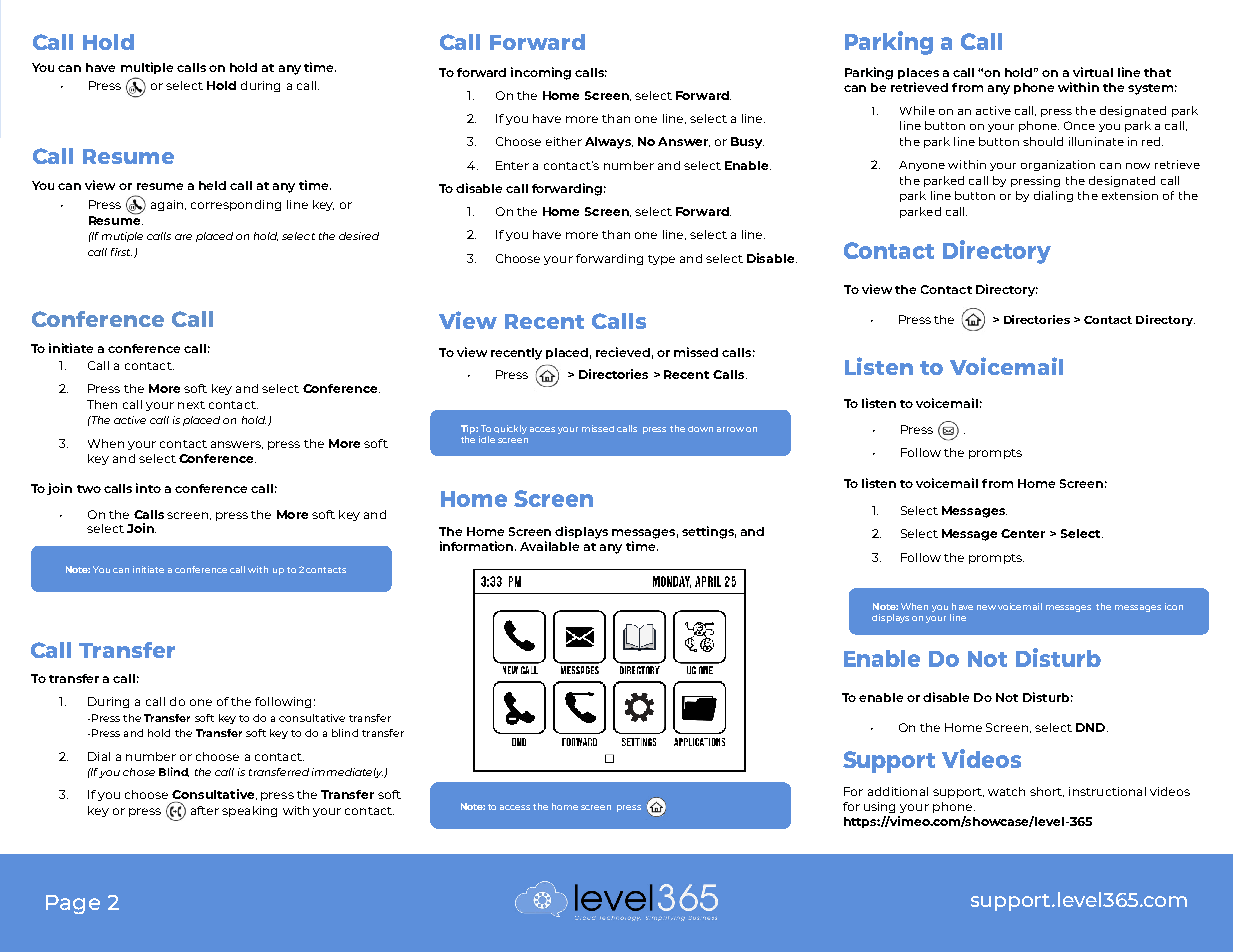  What do you see at coordinates (147, 68) in the page?
I see `multiple` at bounding box center [147, 68].
